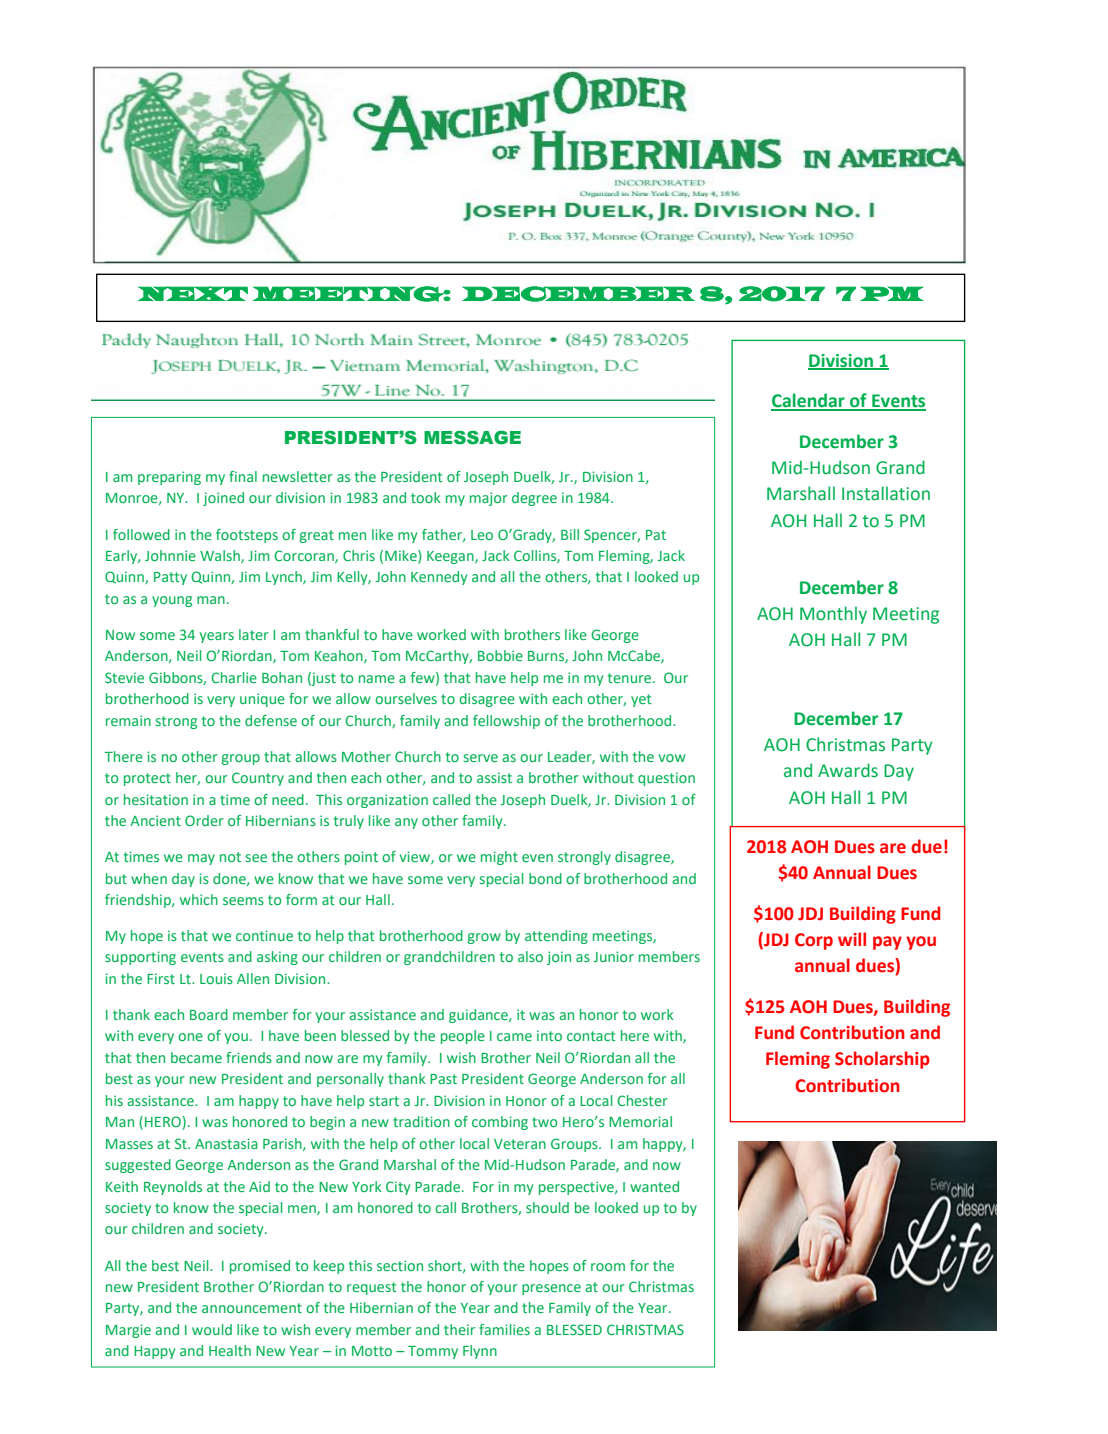 Image resolution: width=1108 pixels, height=1434 pixels. What do you see at coordinates (848, 770) in the screenshot?
I see `Awards` at bounding box center [848, 770].
